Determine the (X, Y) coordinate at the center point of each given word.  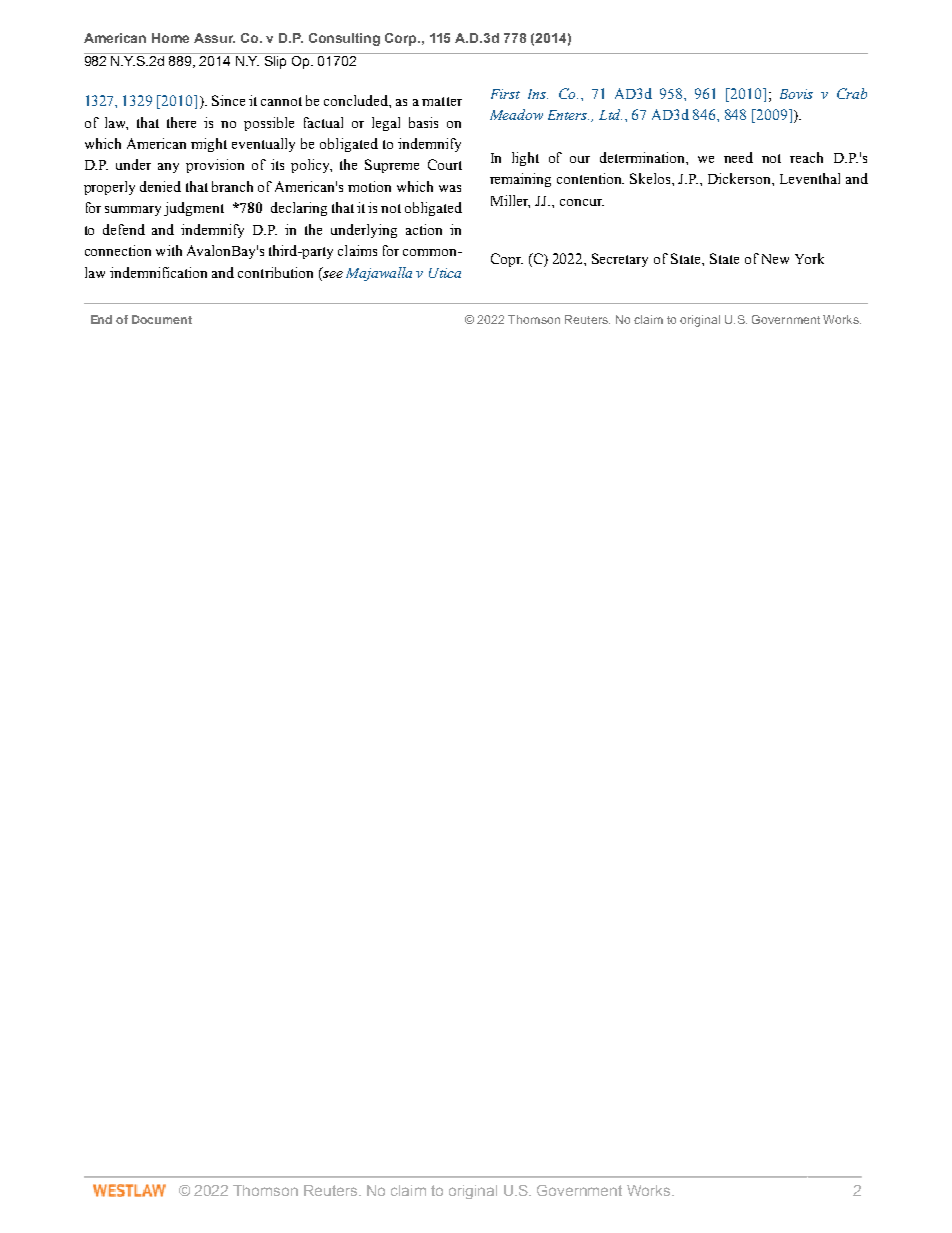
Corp (402, 39)
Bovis (796, 94)
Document (162, 319)
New (775, 259)
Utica (445, 273)
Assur (214, 38)
